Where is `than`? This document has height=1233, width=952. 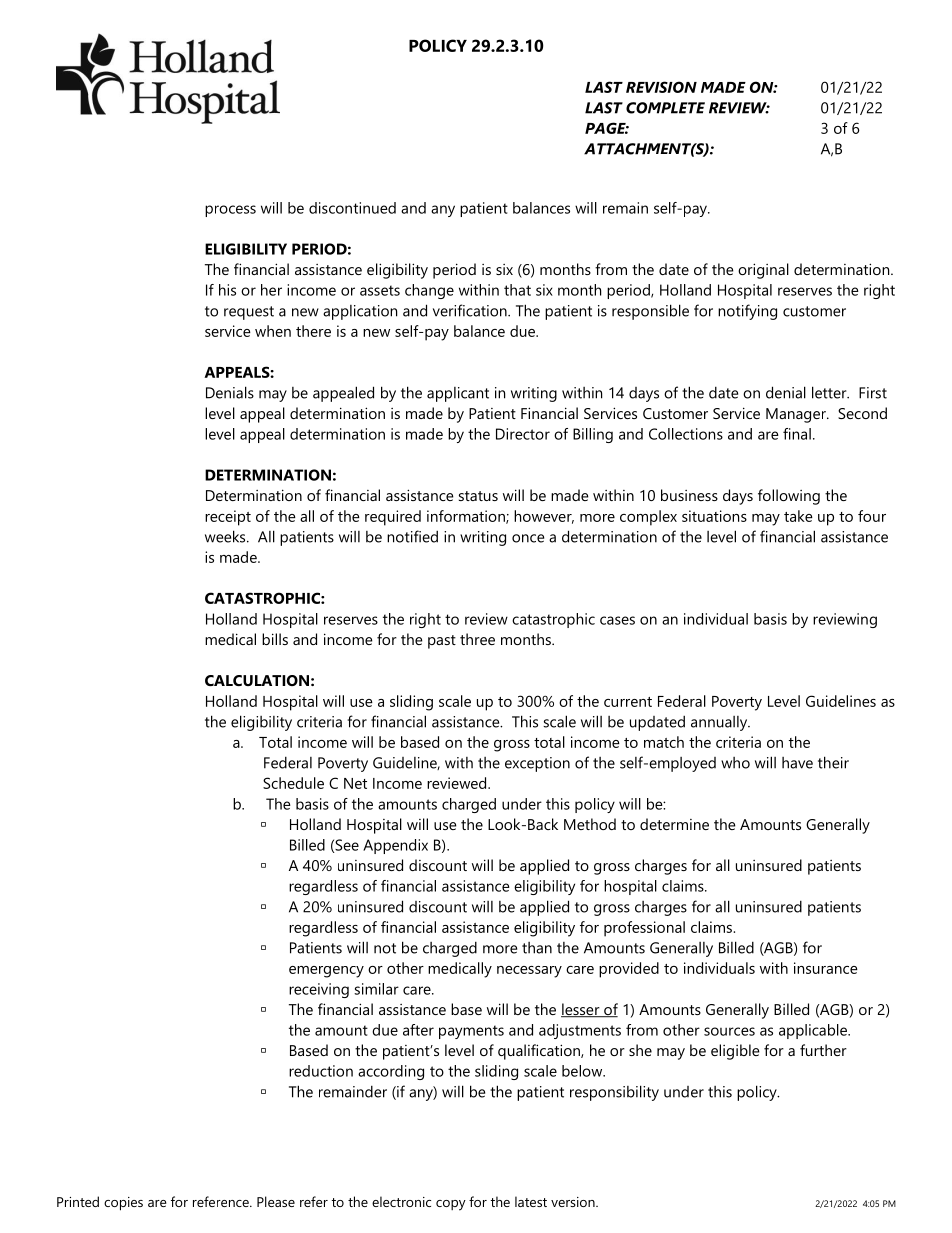
than is located at coordinates (537, 948).
